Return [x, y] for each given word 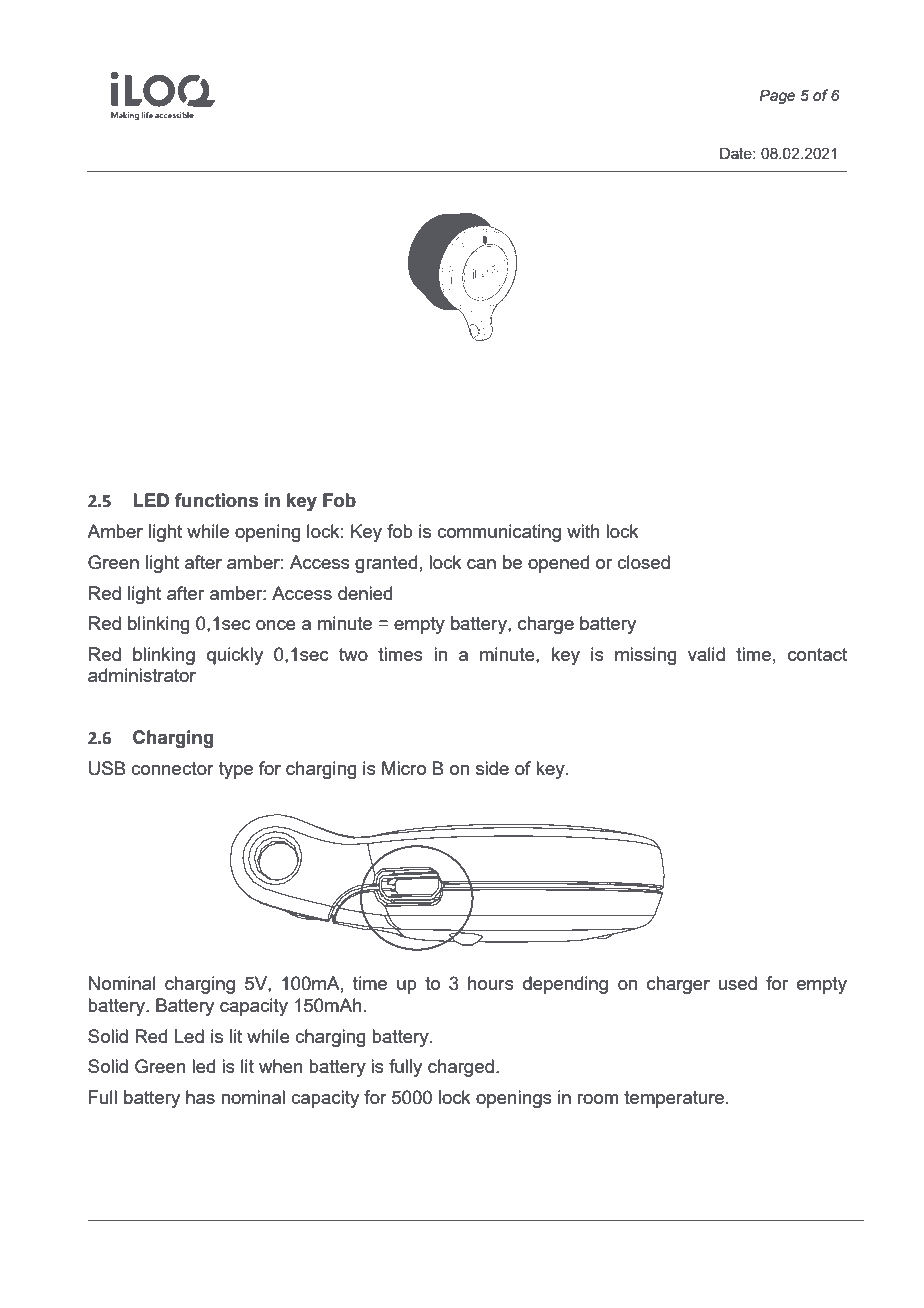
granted [386, 564]
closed [643, 562]
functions [217, 500]
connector [172, 768]
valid [706, 654]
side [492, 768]
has [200, 1097]
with [583, 531]
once [276, 625]
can [481, 564]
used [737, 983]
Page [777, 96]
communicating [499, 533]
